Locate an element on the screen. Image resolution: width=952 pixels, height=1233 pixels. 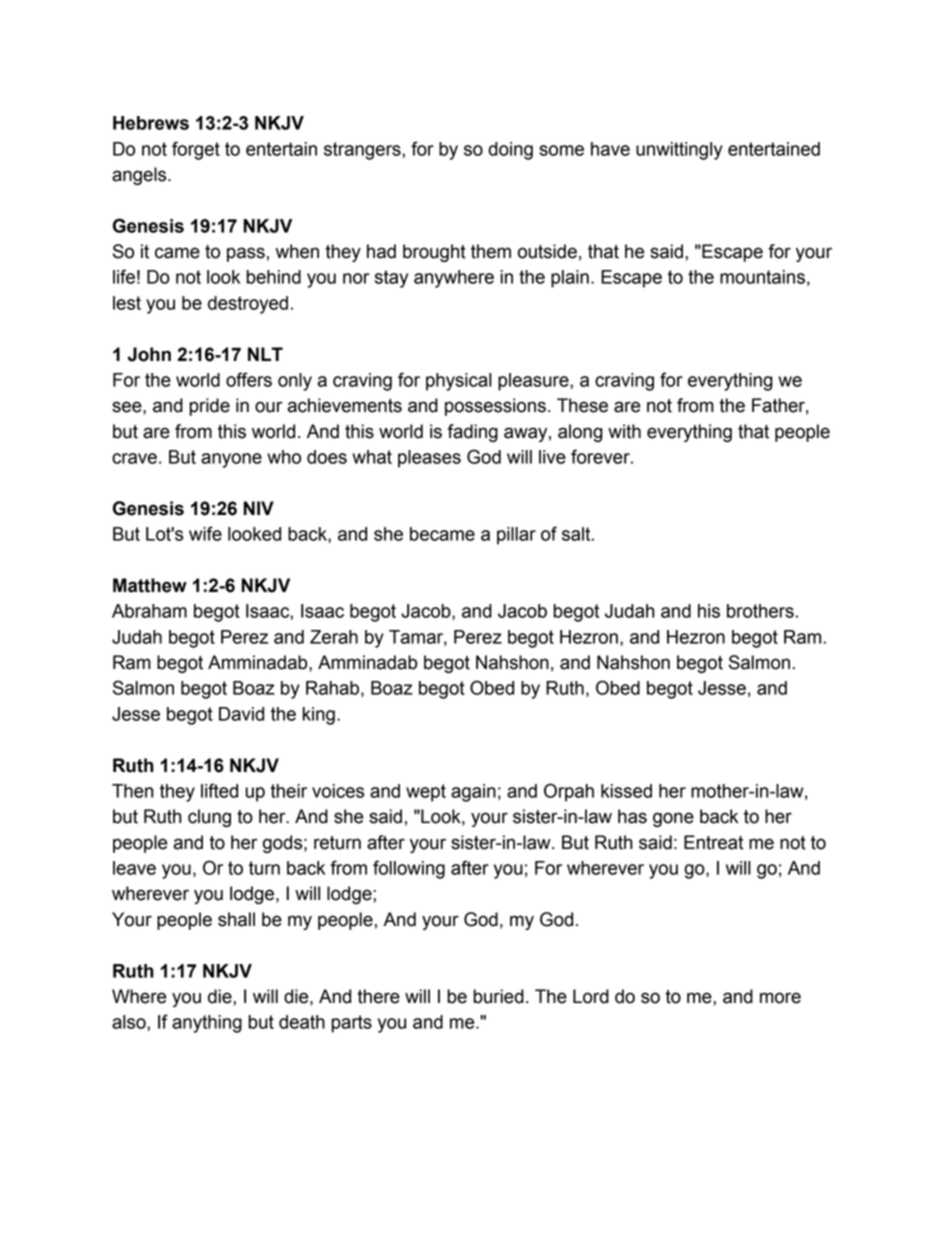
unwittingly is located at coordinates (679, 151).
